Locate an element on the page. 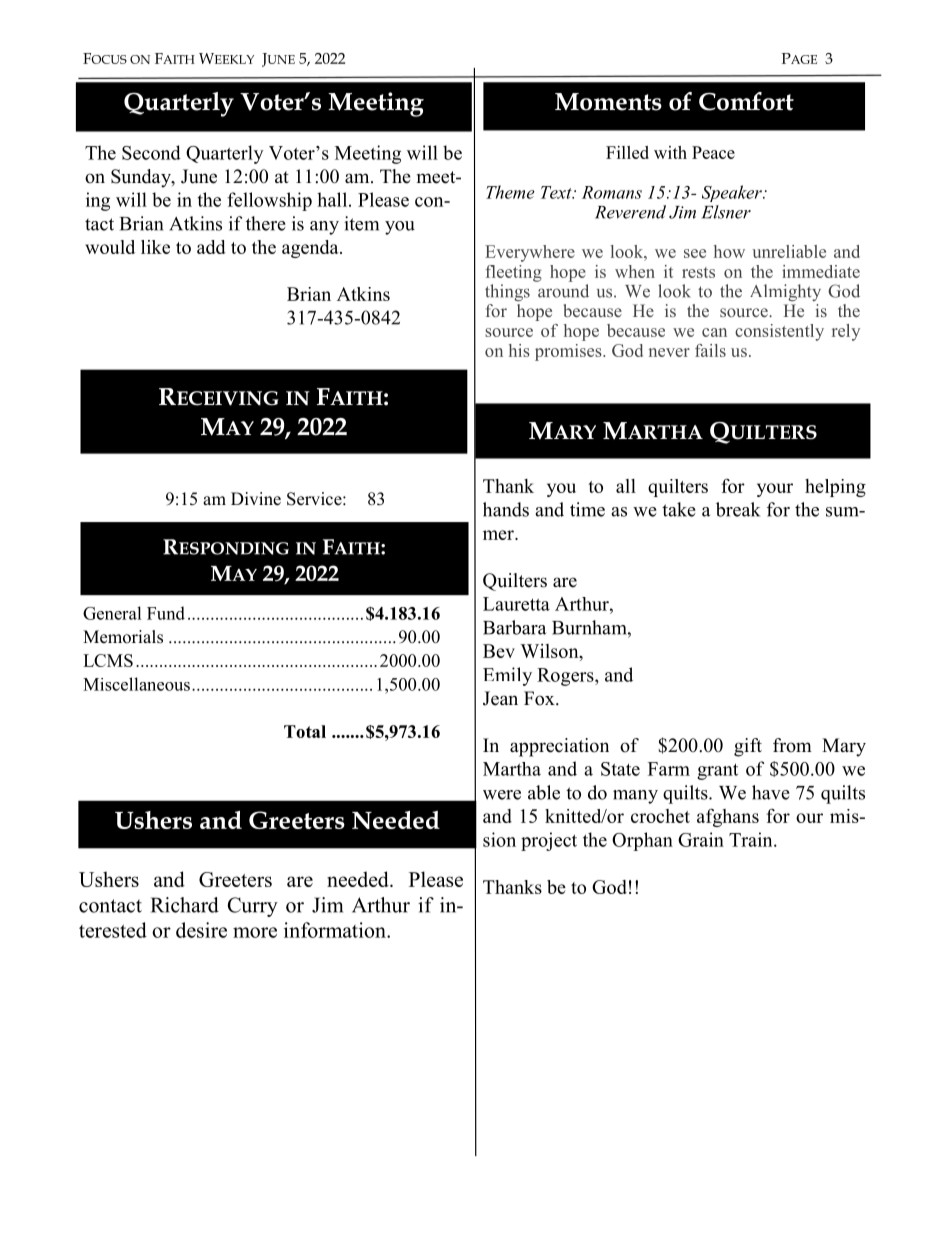 The image size is (952, 1233). Richard is located at coordinates (185, 905).
